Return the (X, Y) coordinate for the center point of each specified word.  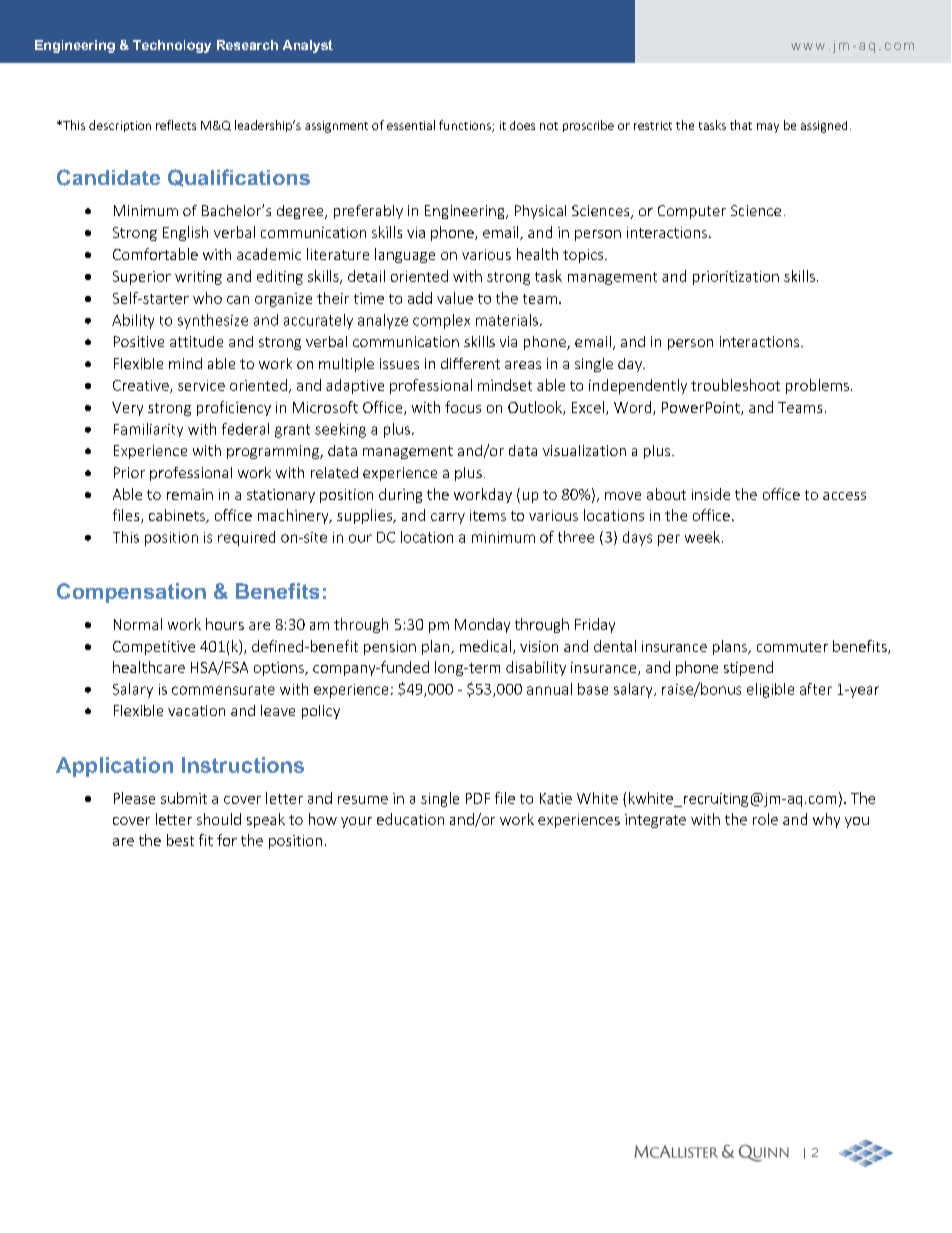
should (219, 819)
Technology (172, 46)
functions (466, 126)
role (765, 819)
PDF (478, 798)
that (741, 125)
